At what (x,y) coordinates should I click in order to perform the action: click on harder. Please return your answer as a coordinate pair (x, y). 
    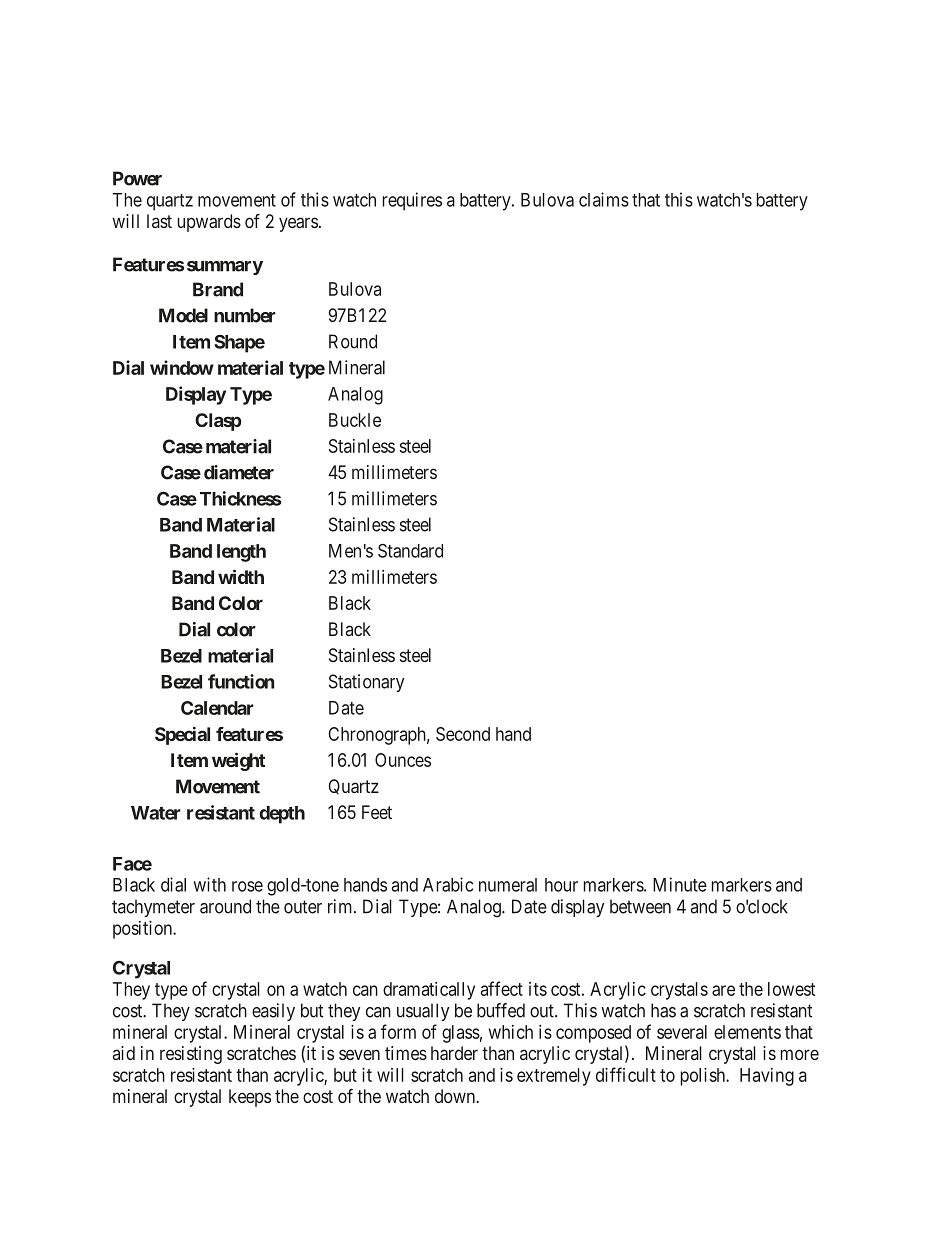
    Looking at the image, I should click on (454, 1053).
